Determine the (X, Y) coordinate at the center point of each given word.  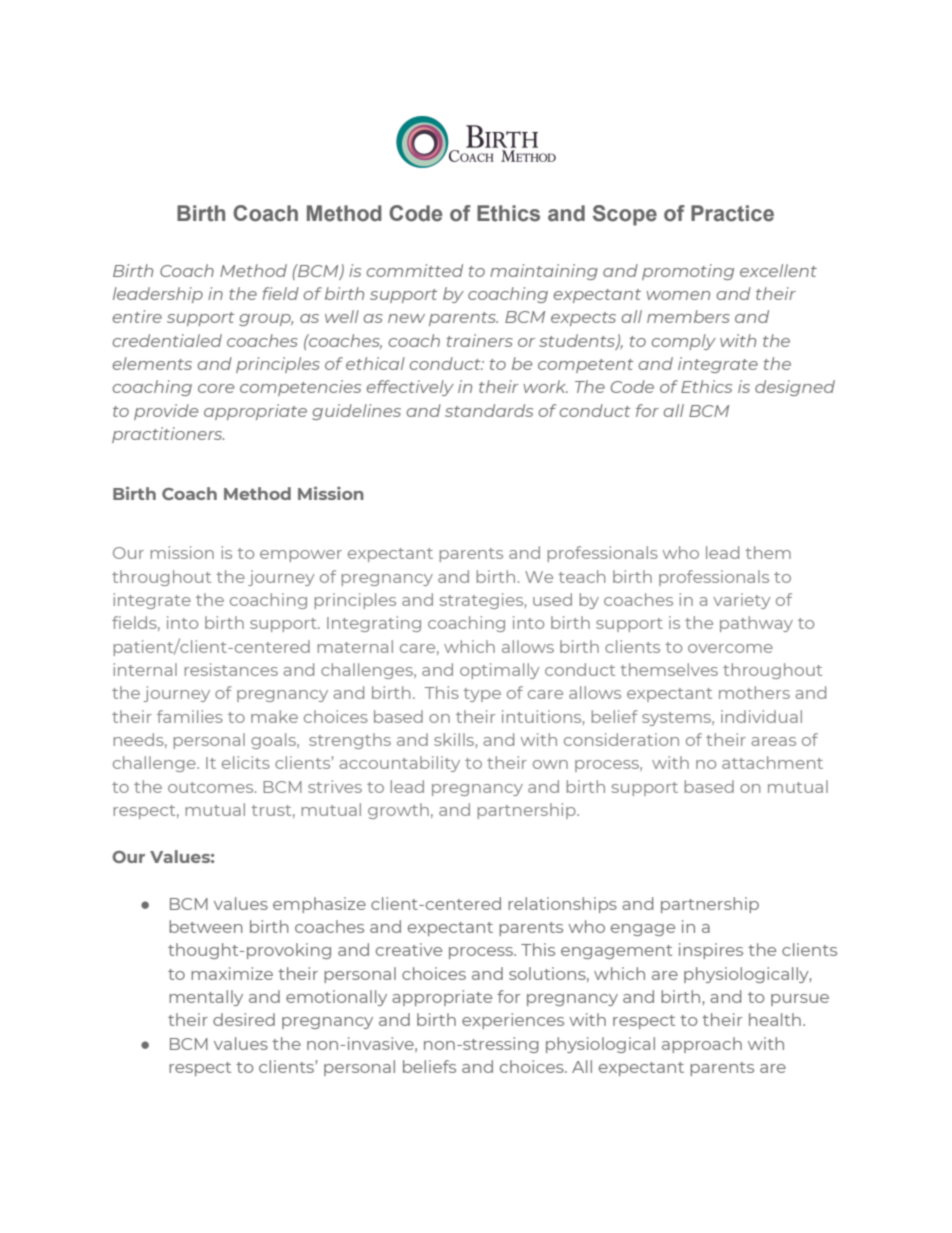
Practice (732, 213)
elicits (246, 762)
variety (741, 601)
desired (244, 1019)
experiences (513, 1021)
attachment (772, 762)
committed (415, 270)
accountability (399, 764)
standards (489, 410)
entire (137, 316)
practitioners (168, 435)
